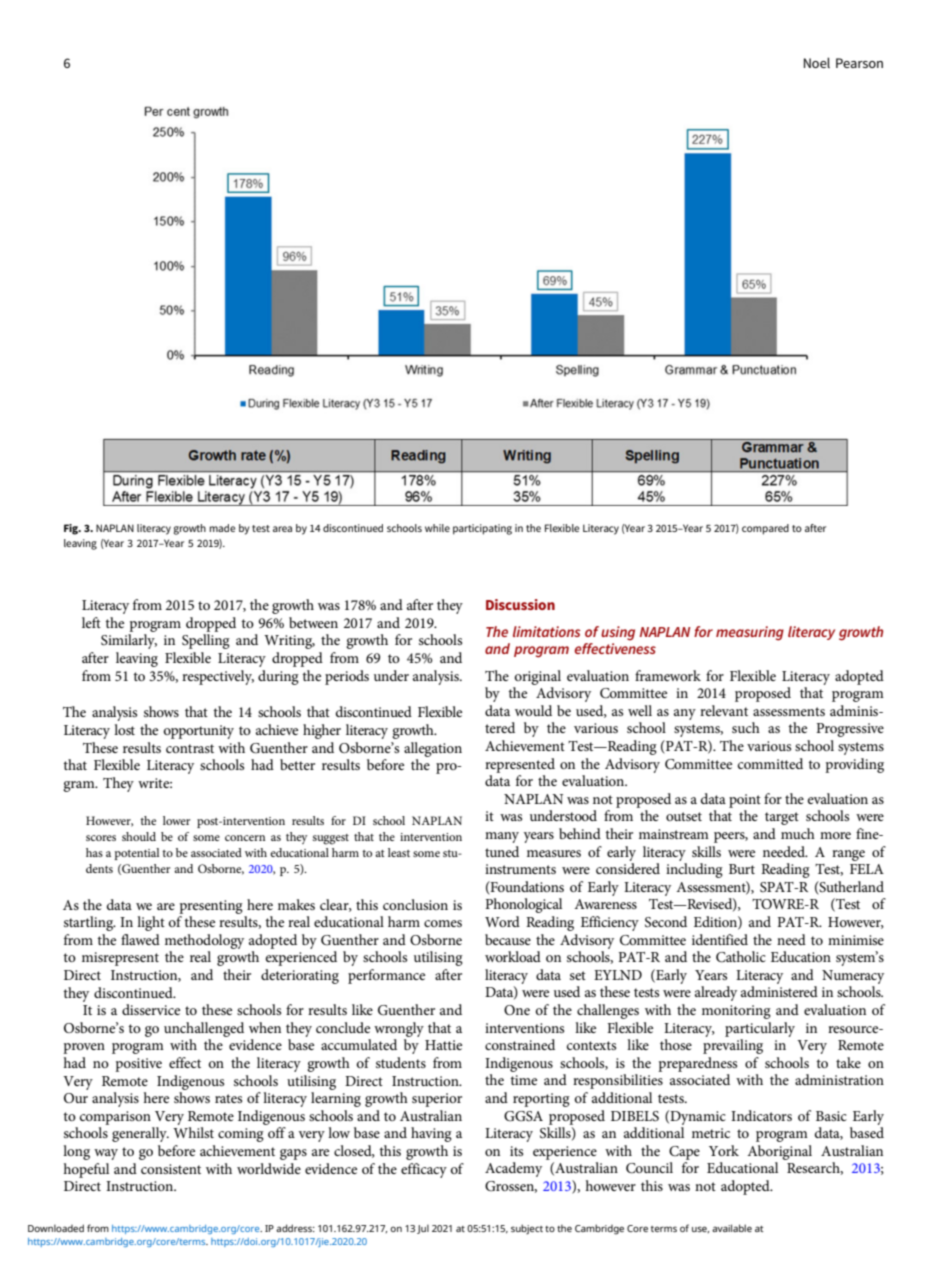 This screenshot has height=1270, width=952. Describe the element at coordinates (765, 529) in the screenshot. I see `compared` at that location.
